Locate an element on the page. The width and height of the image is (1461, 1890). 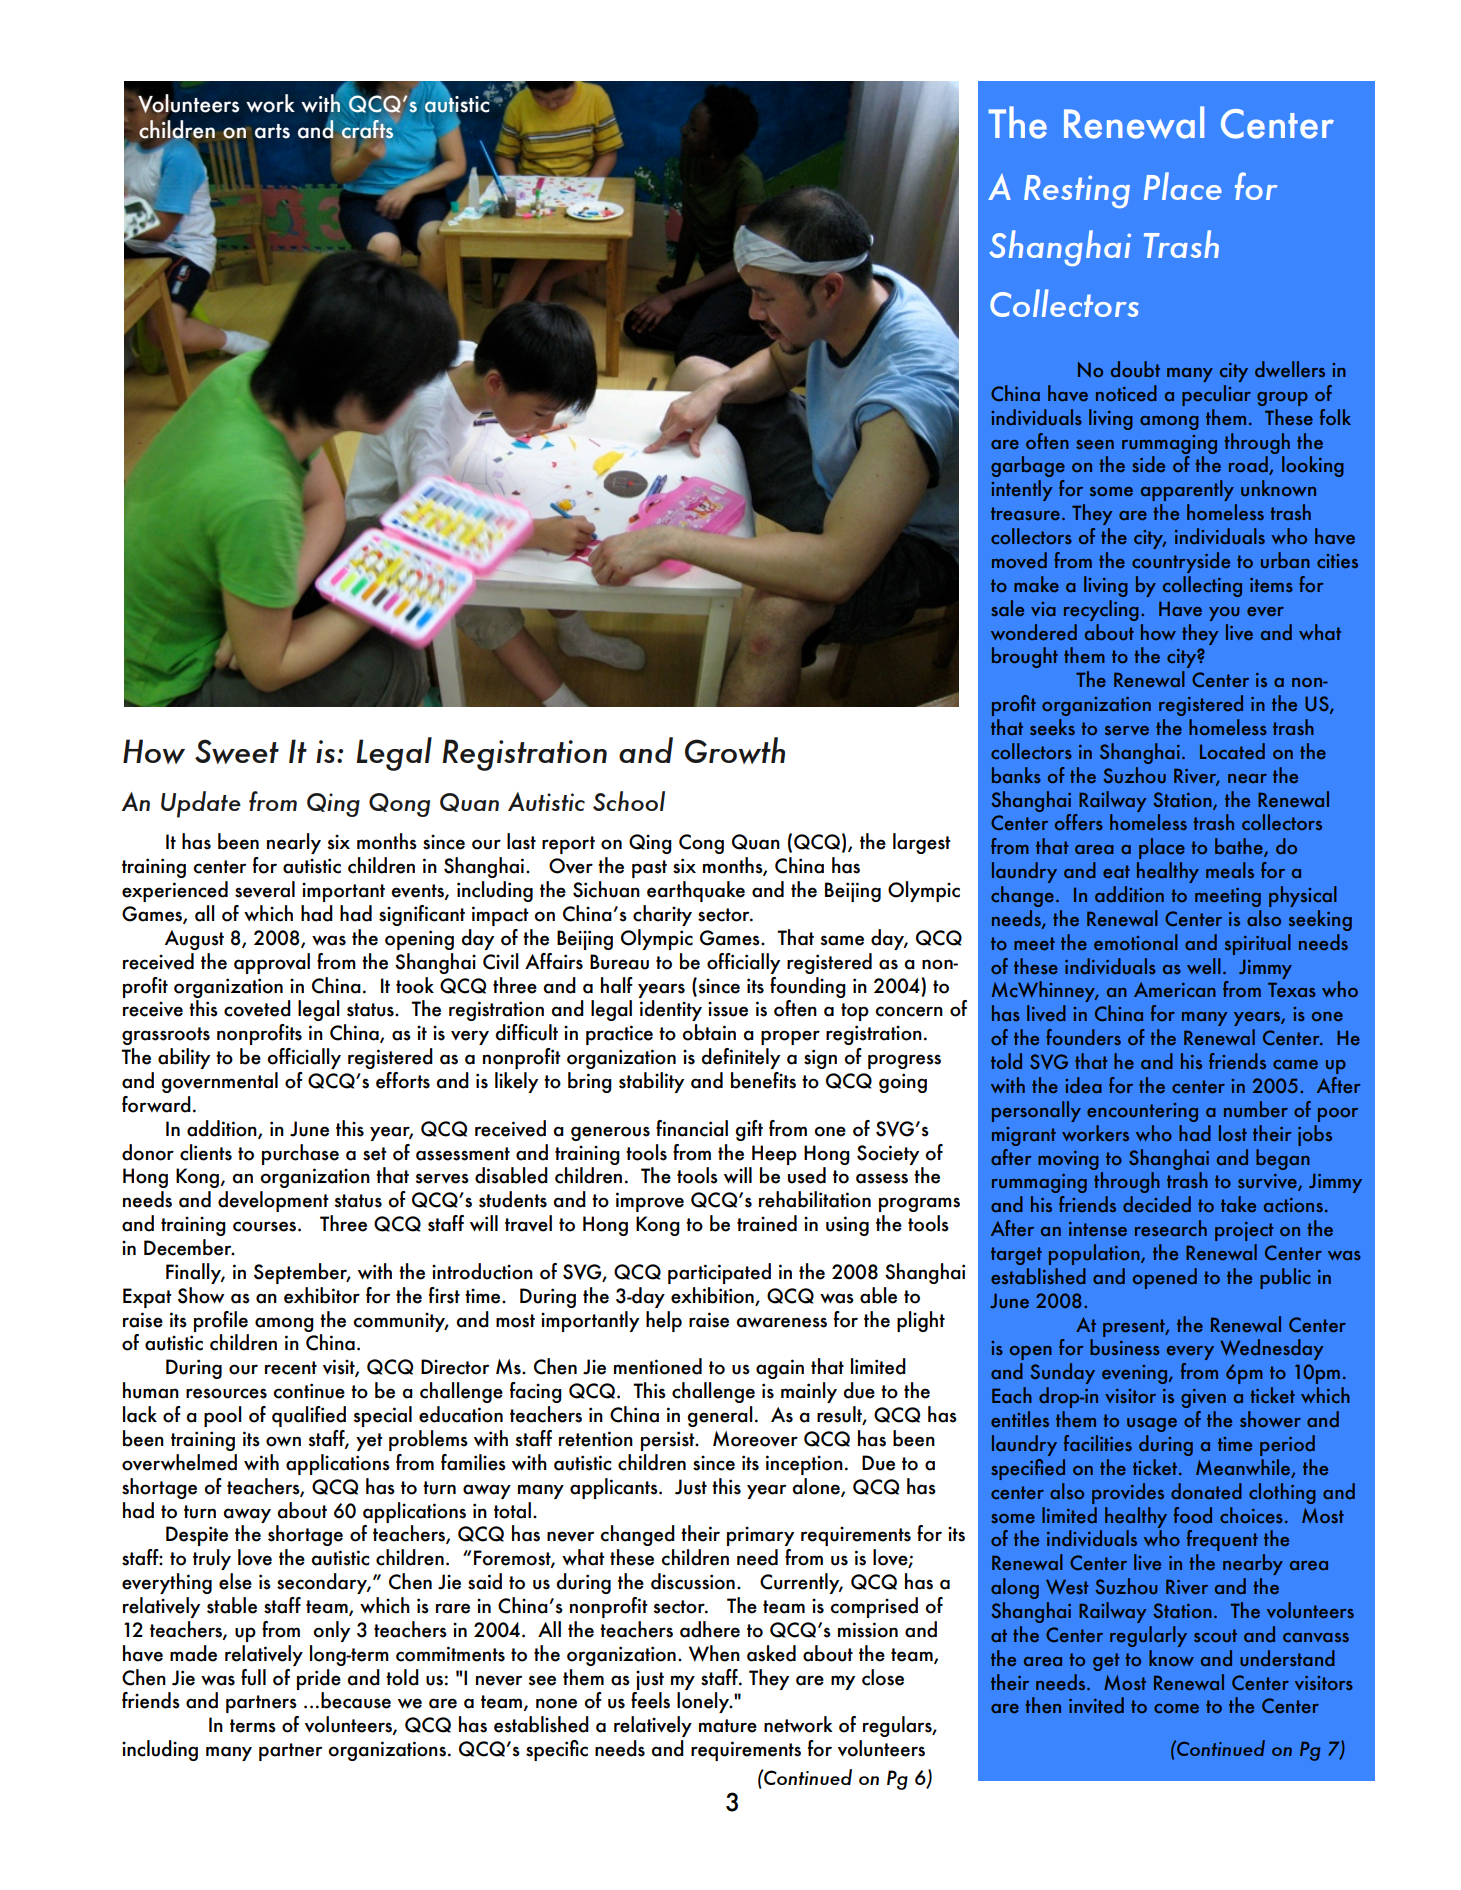
approval is located at coordinates (272, 963).
